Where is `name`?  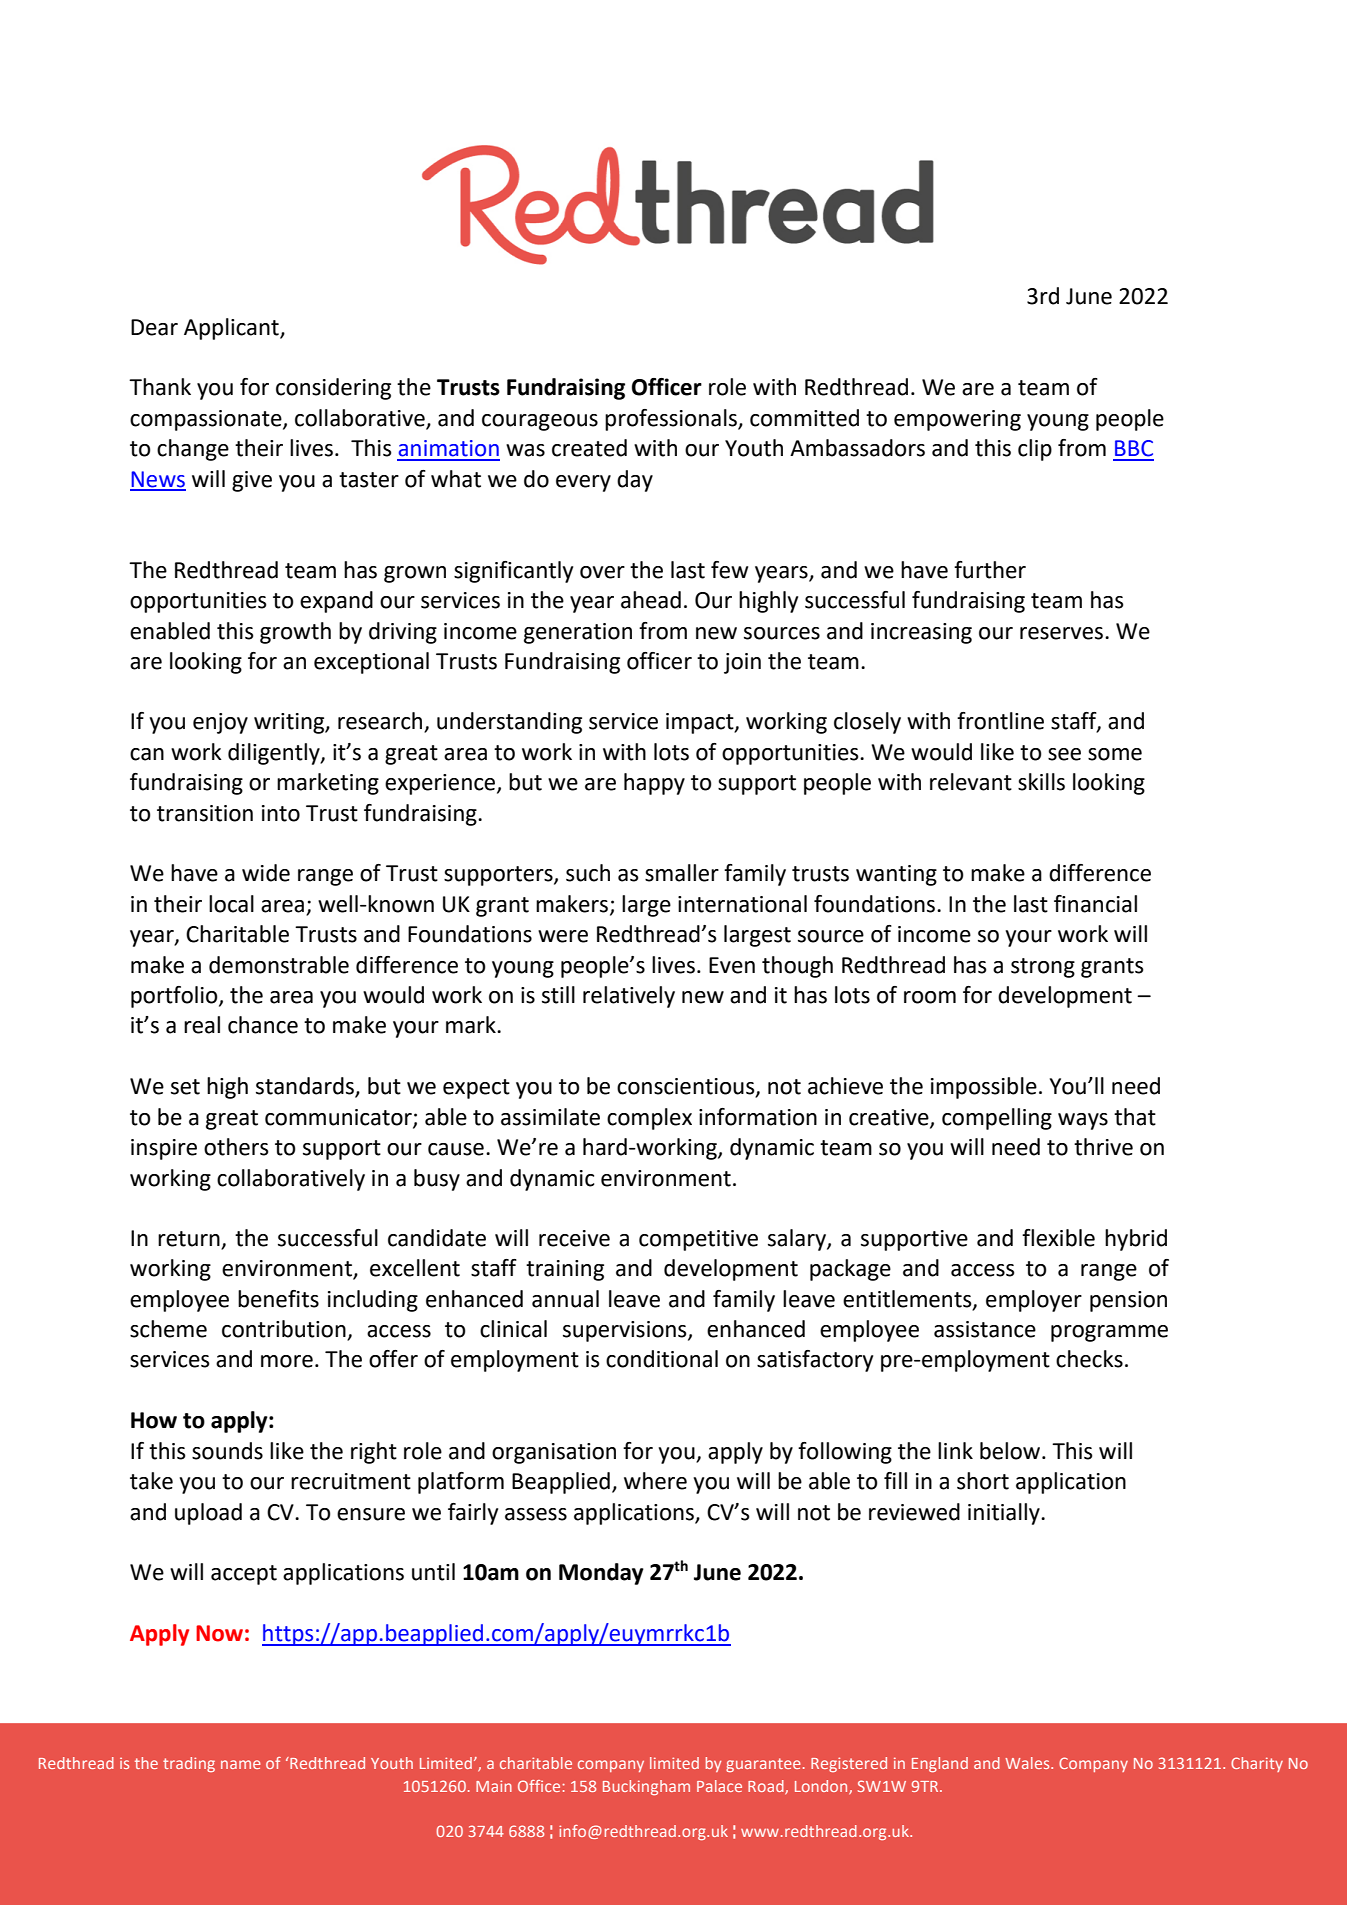 name is located at coordinates (241, 1764).
